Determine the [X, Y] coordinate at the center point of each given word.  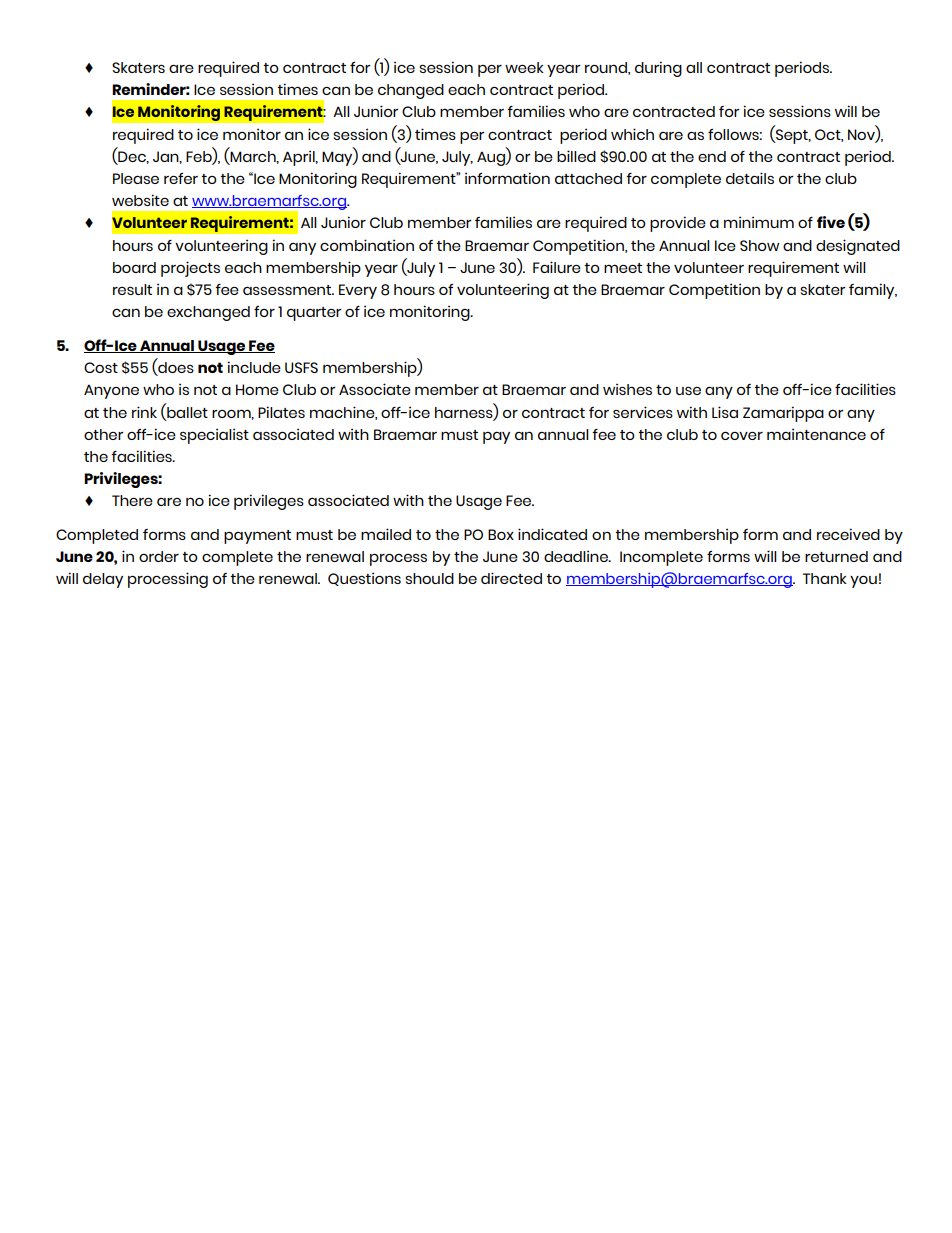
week [524, 67]
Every [358, 291]
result [132, 289]
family [873, 291]
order [159, 556]
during [658, 69]
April [300, 158]
